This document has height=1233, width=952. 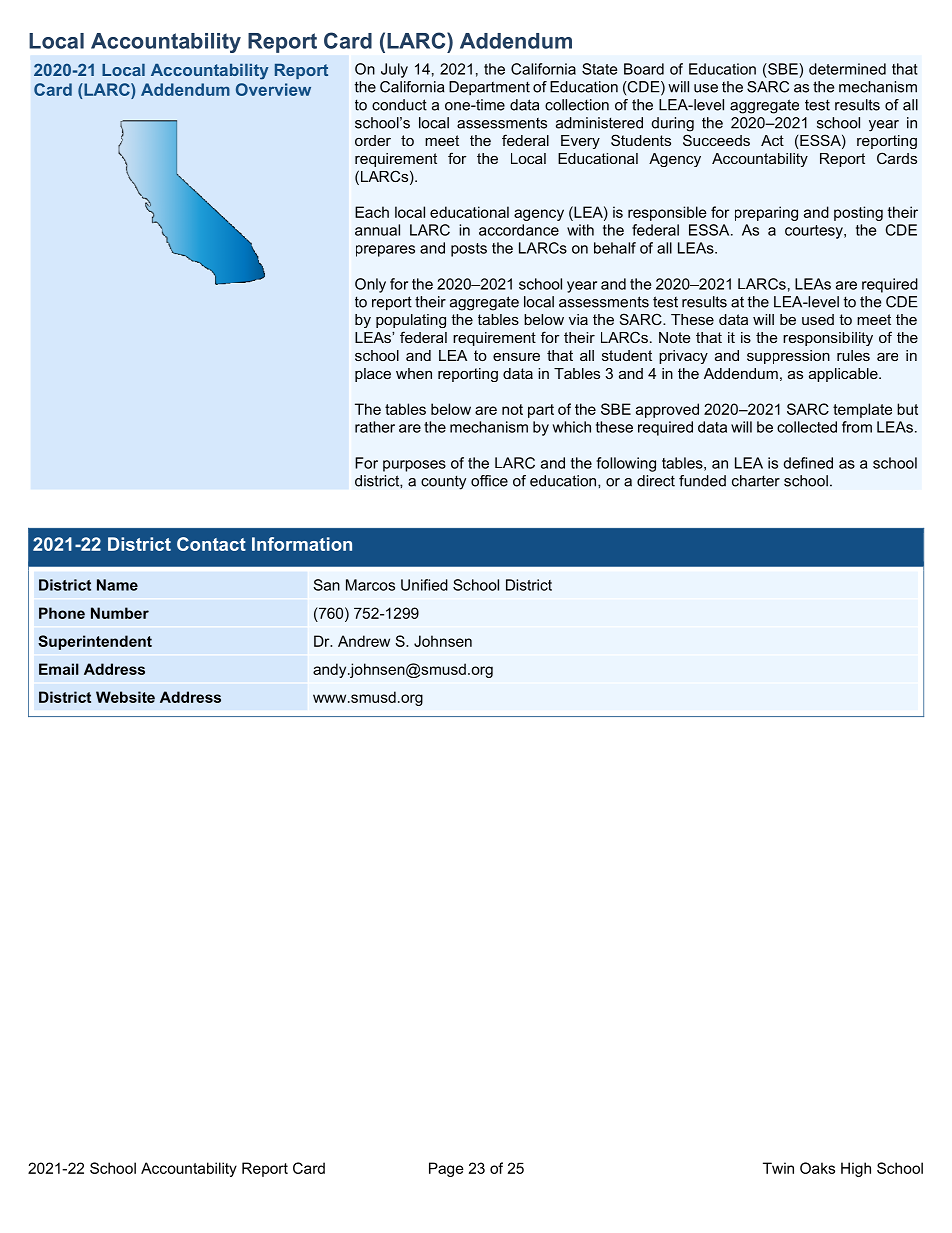 I want to click on Overview, so click(x=273, y=89).
